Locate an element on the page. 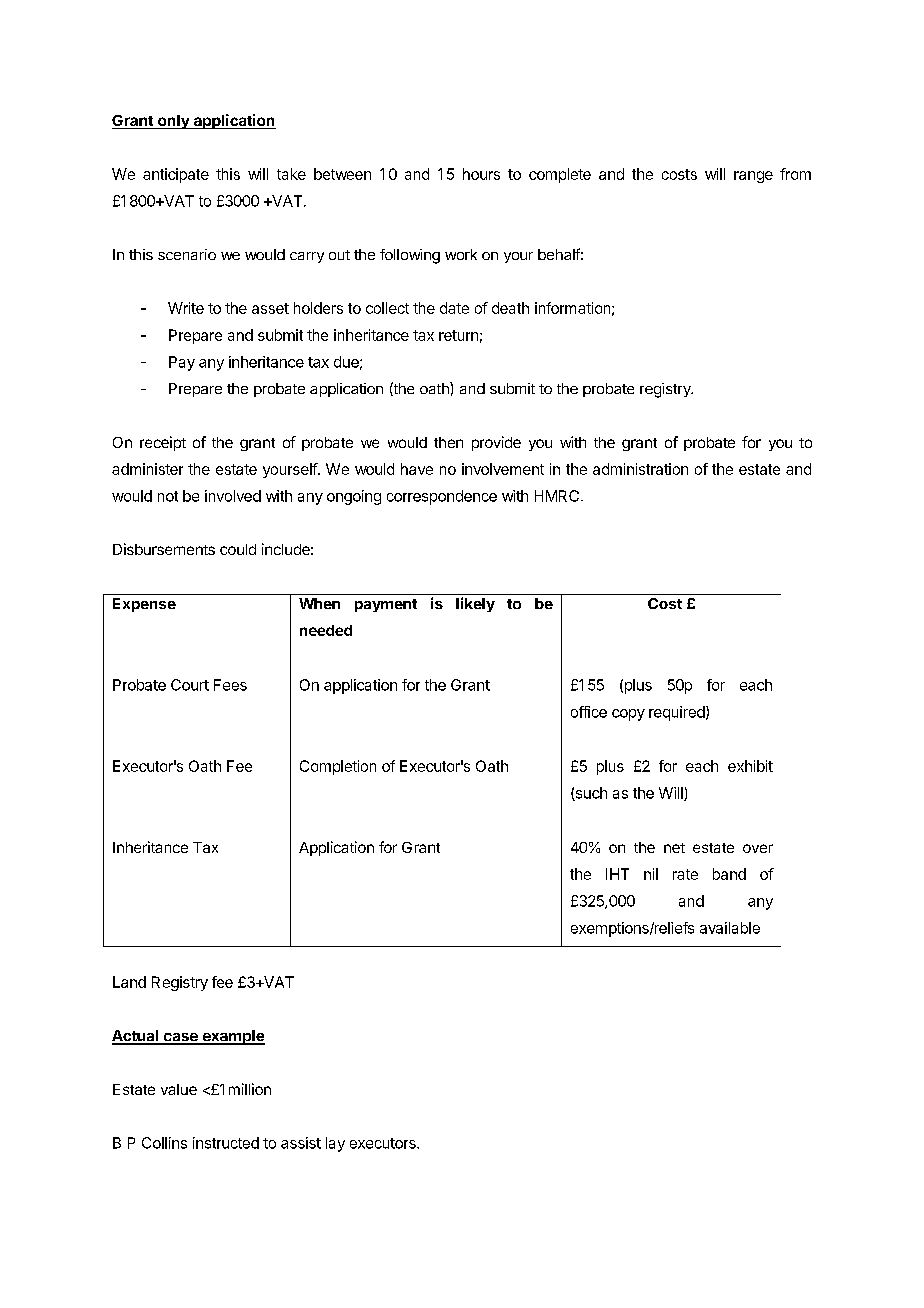 This image has width=924, height=1308. Court is located at coordinates (190, 685).
